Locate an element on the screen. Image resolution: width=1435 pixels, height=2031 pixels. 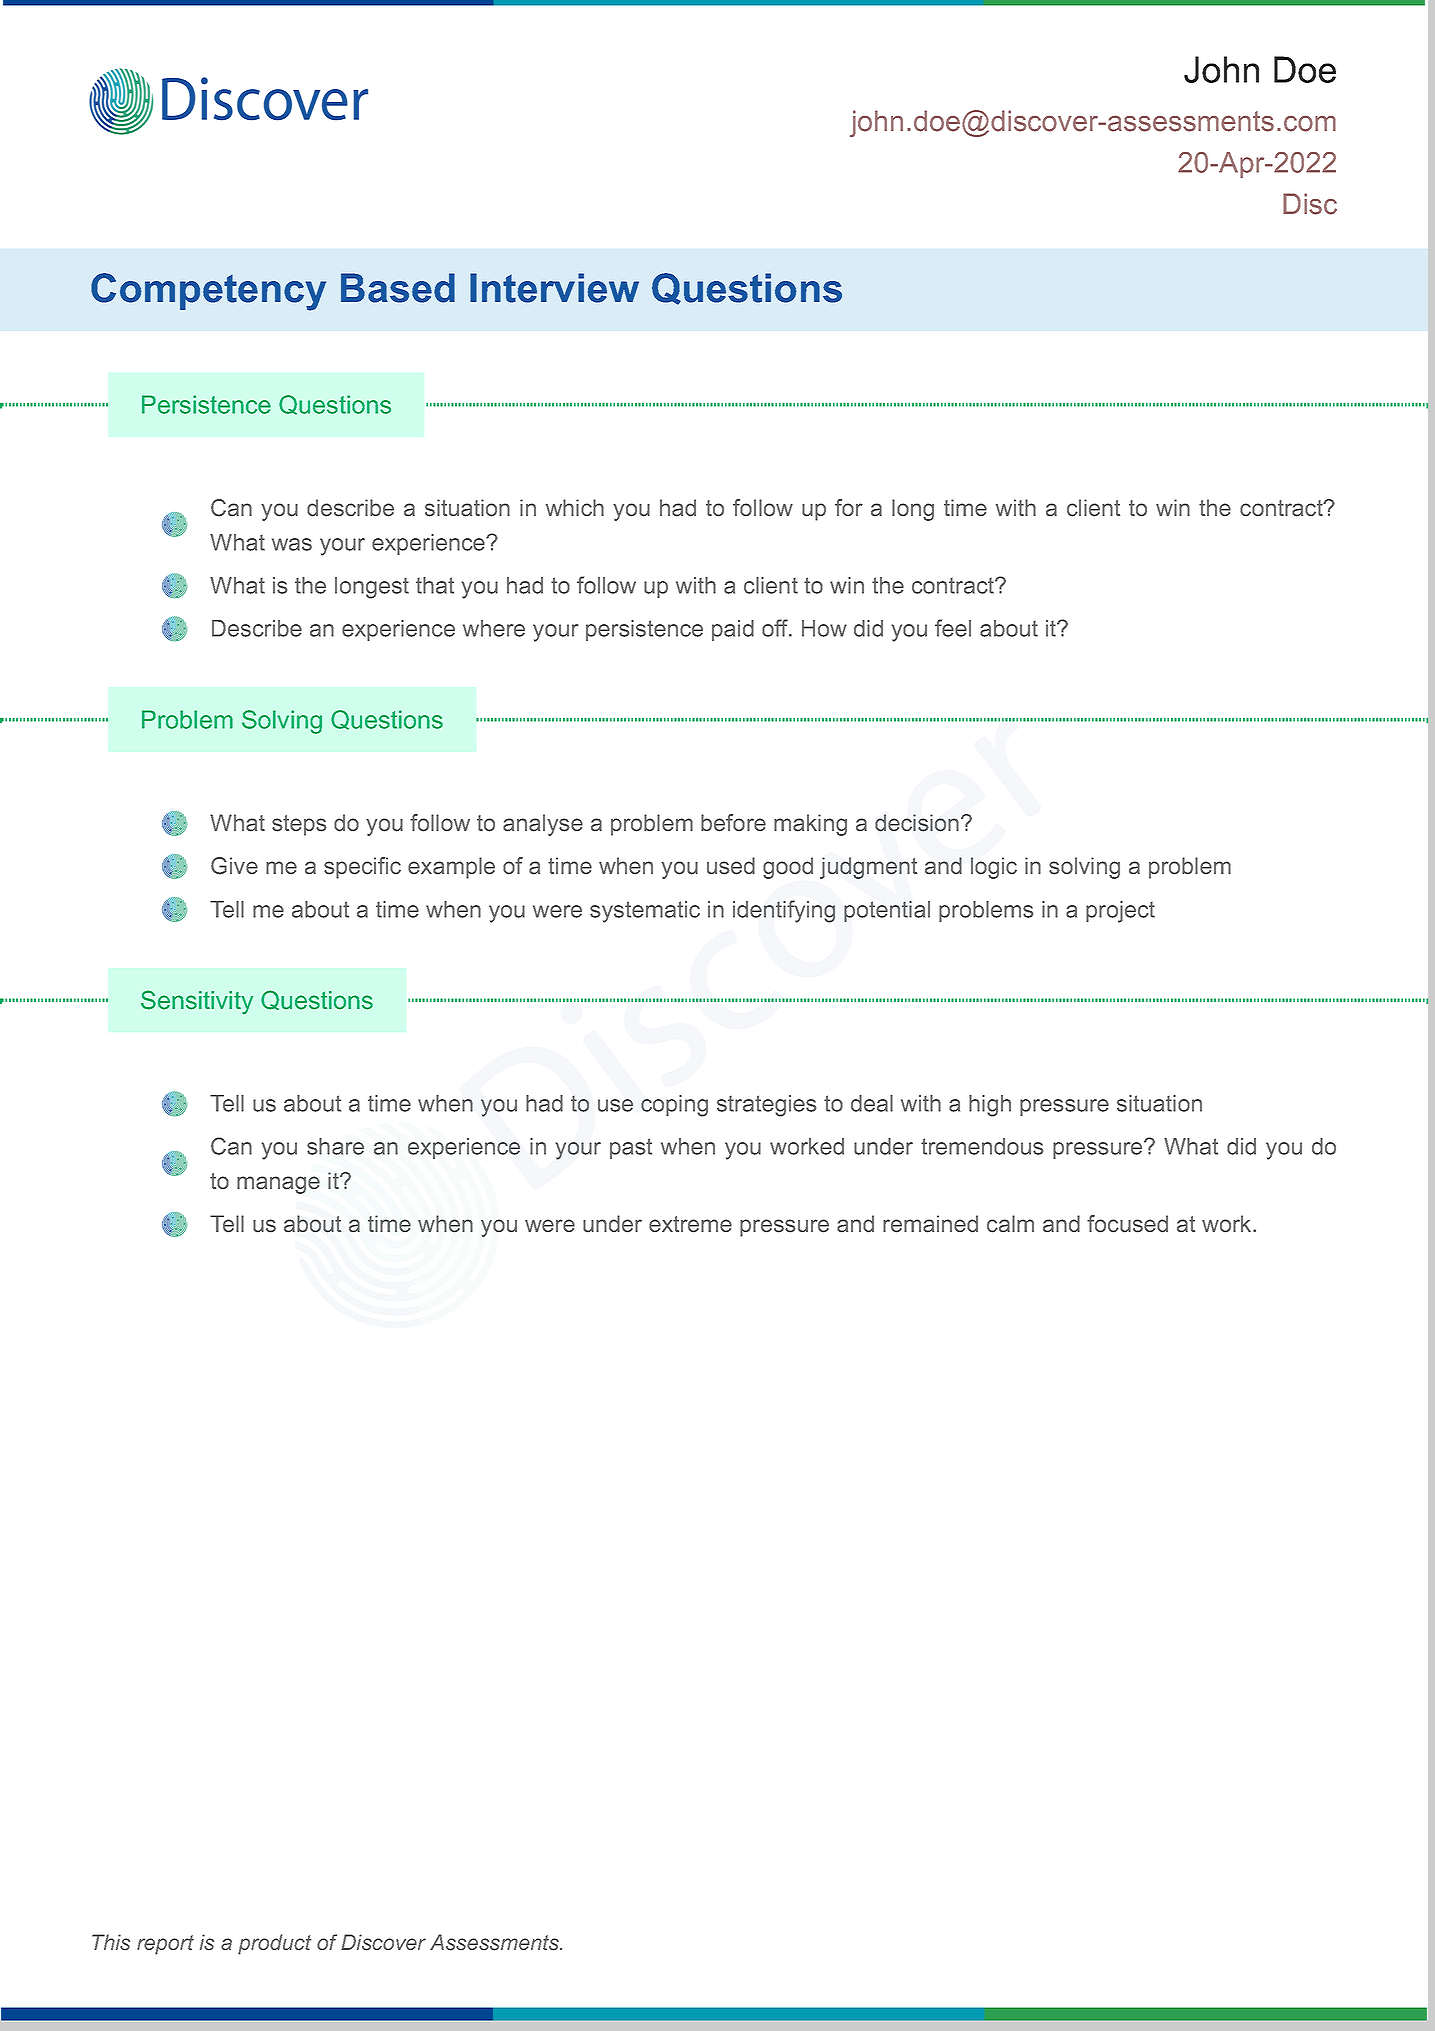
product is located at coordinates (274, 1944).
